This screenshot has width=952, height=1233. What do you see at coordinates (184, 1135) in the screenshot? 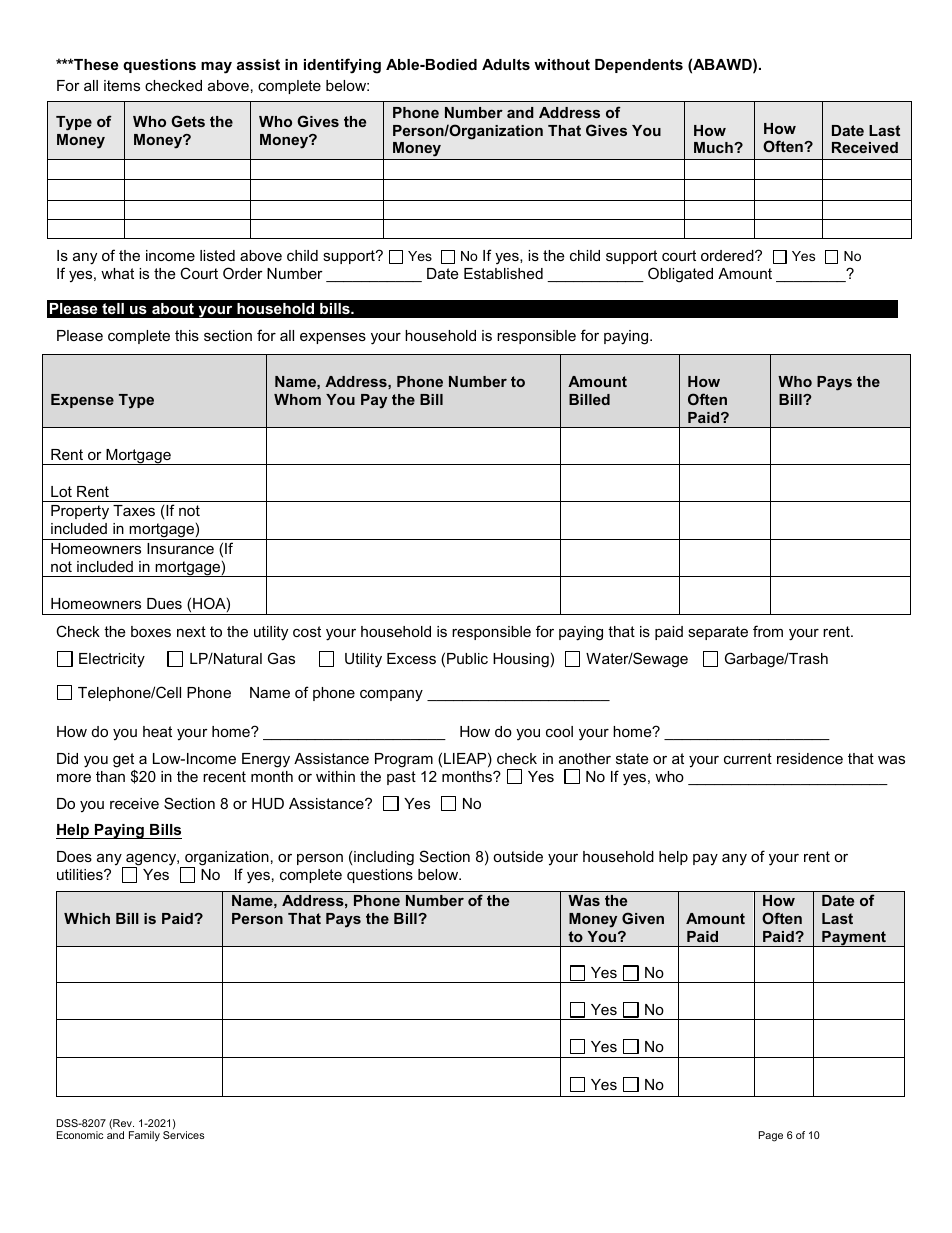
I see `Services` at bounding box center [184, 1135].
